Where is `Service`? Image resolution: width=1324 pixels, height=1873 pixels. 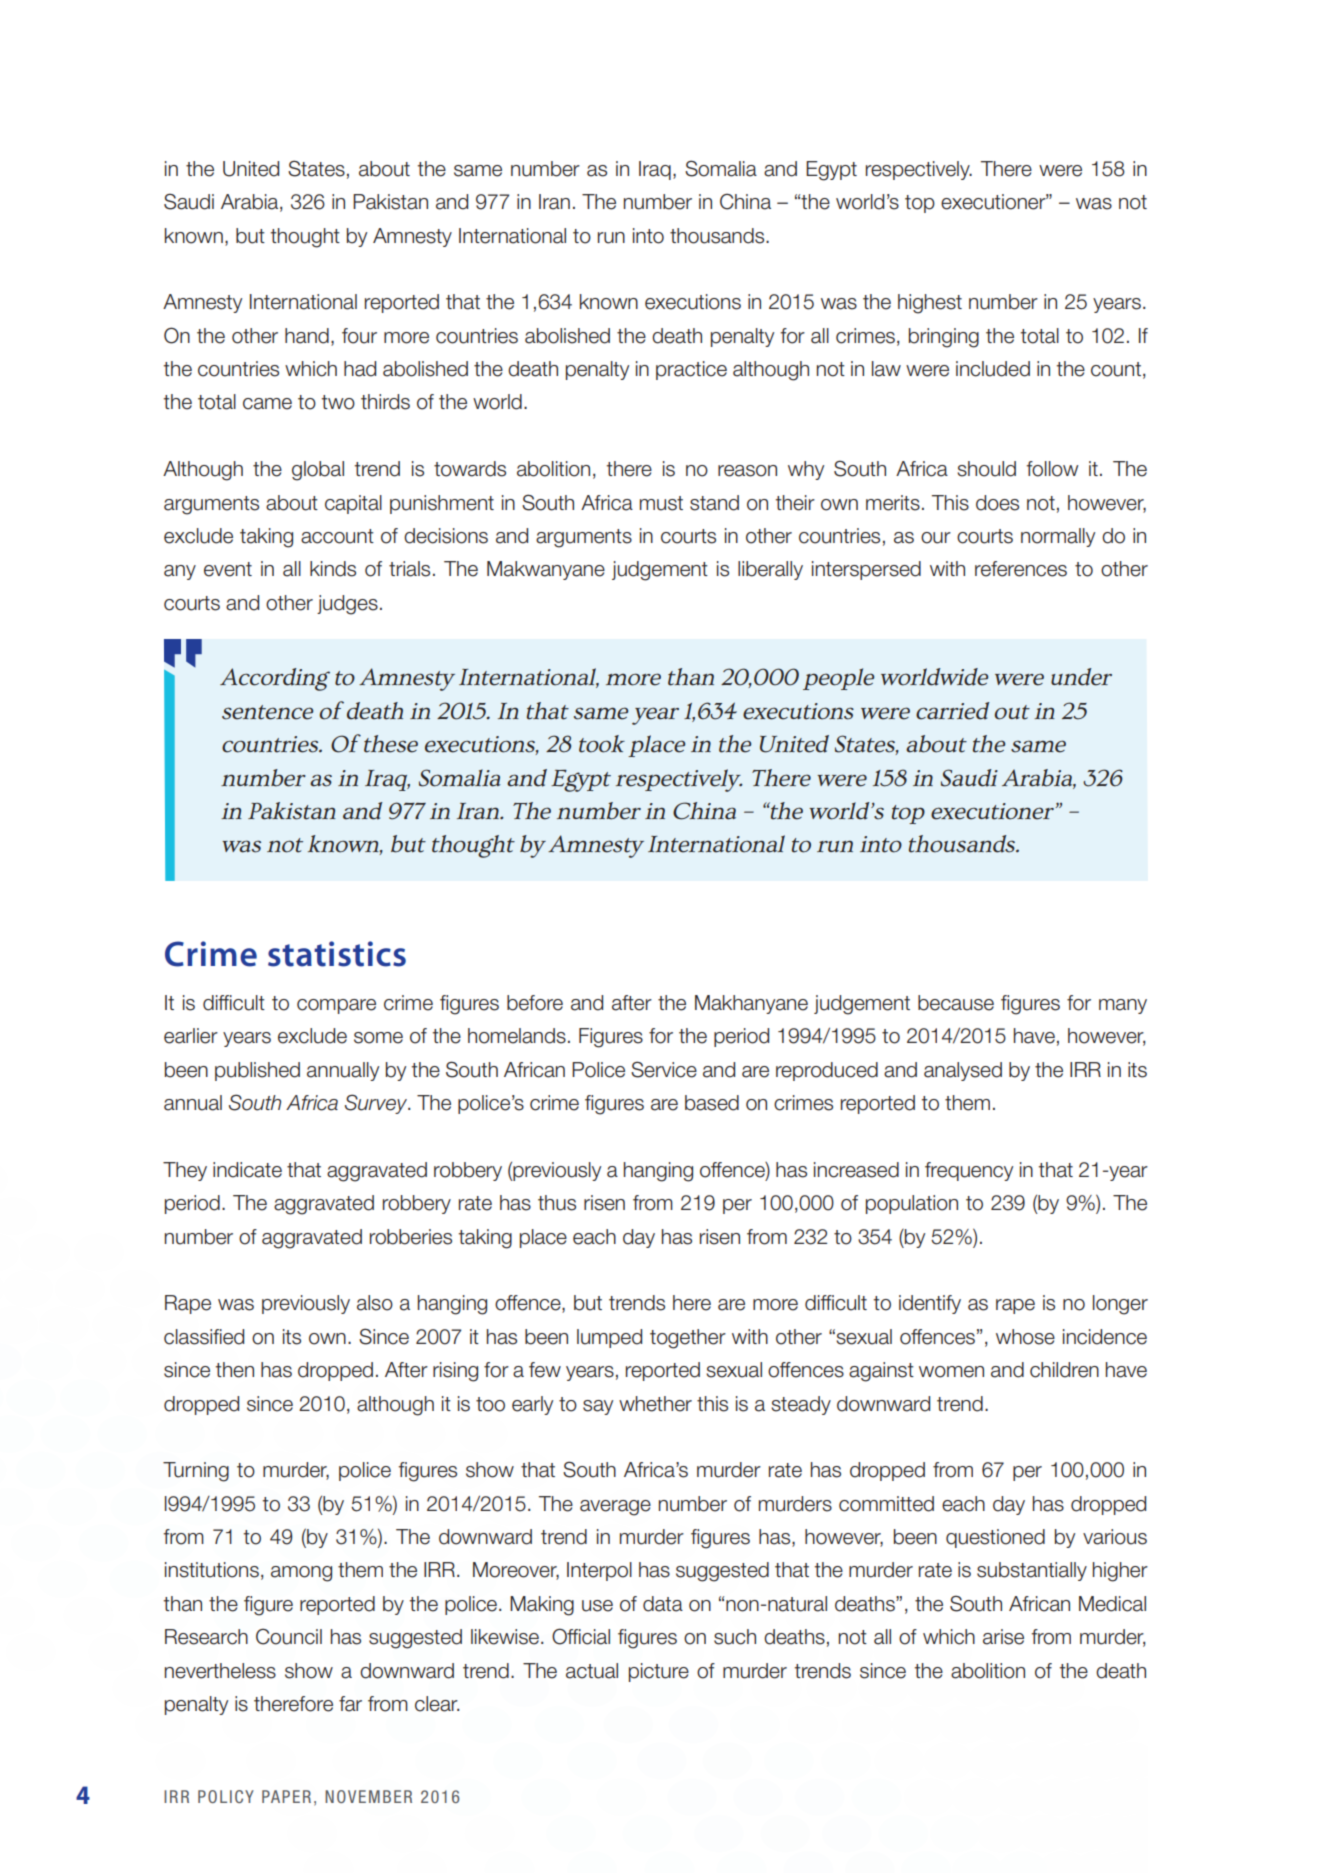
Service is located at coordinates (664, 1069).
